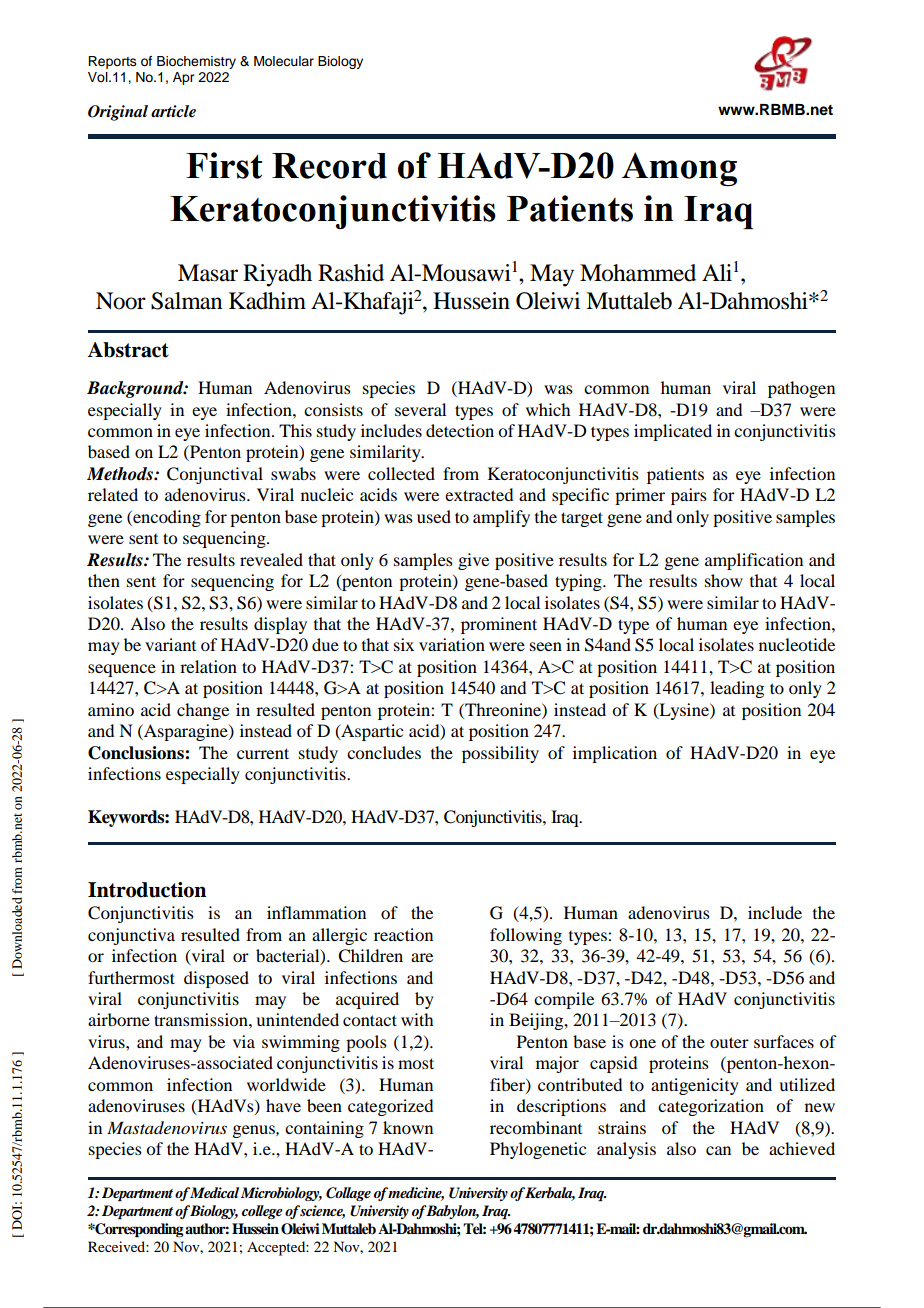 The image size is (924, 1308). I want to click on nucleotide, so click(797, 644).
